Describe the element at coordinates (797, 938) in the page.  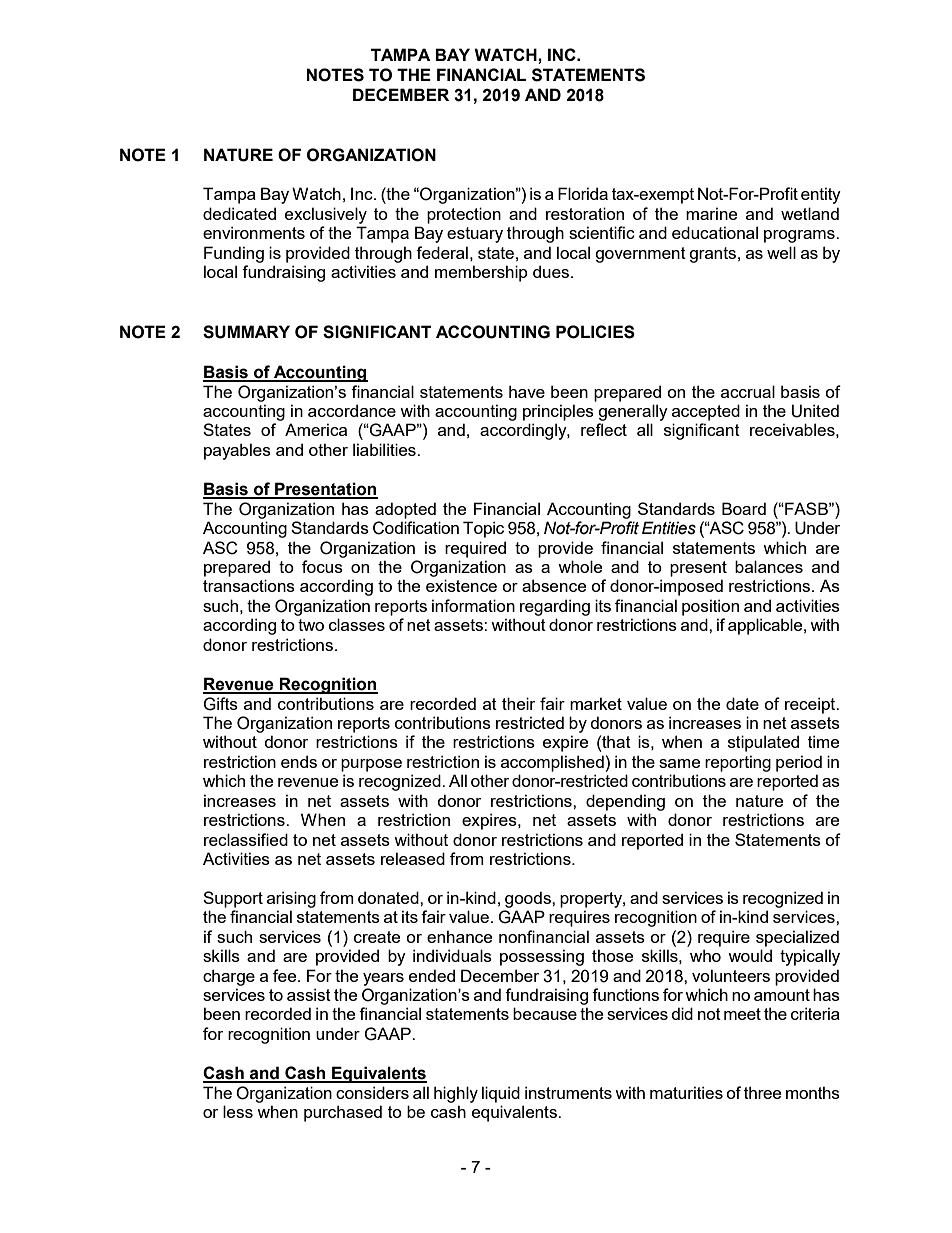
I see `specialized` at that location.
